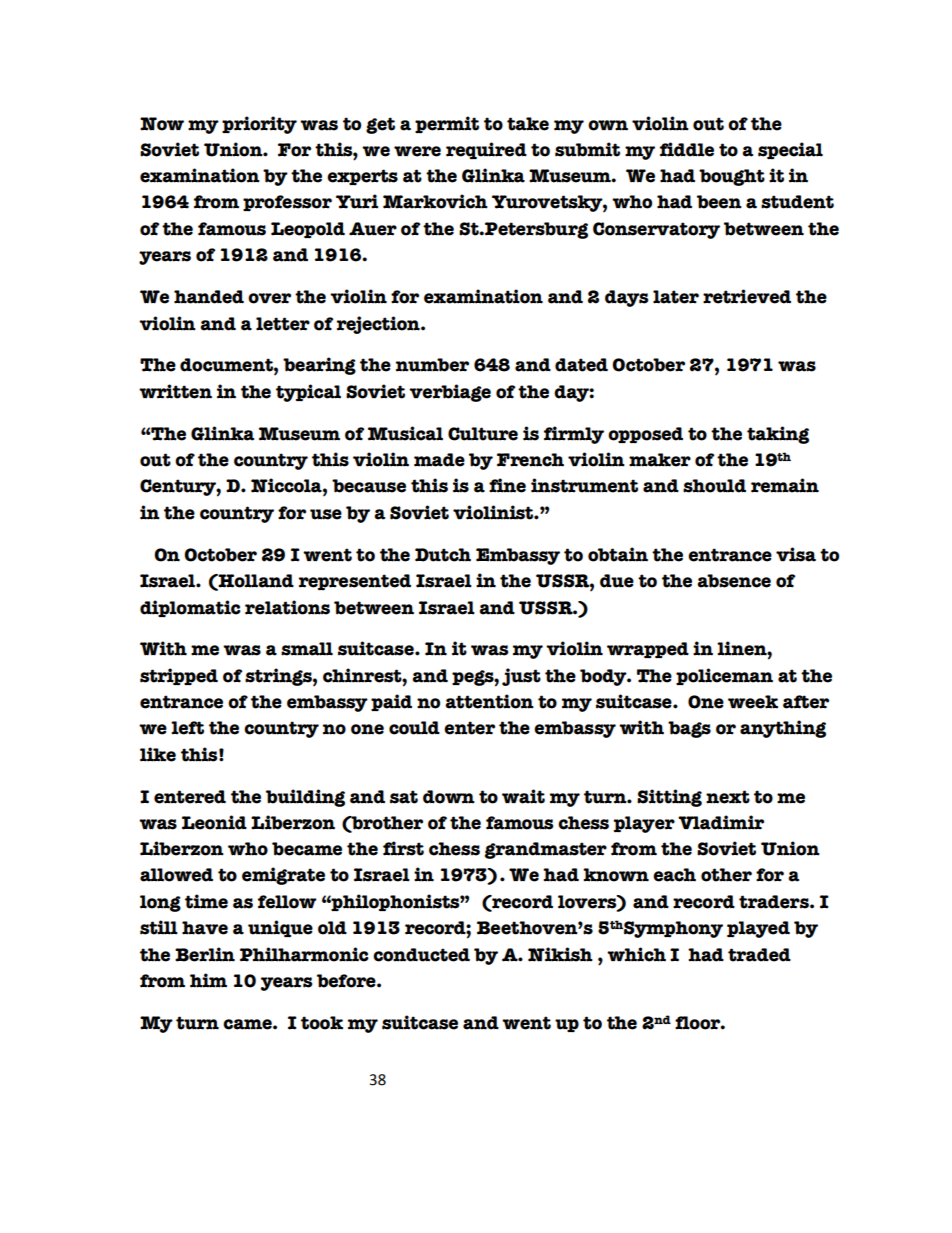  What do you see at coordinates (208, 980) in the screenshot?
I see `him` at bounding box center [208, 980].
